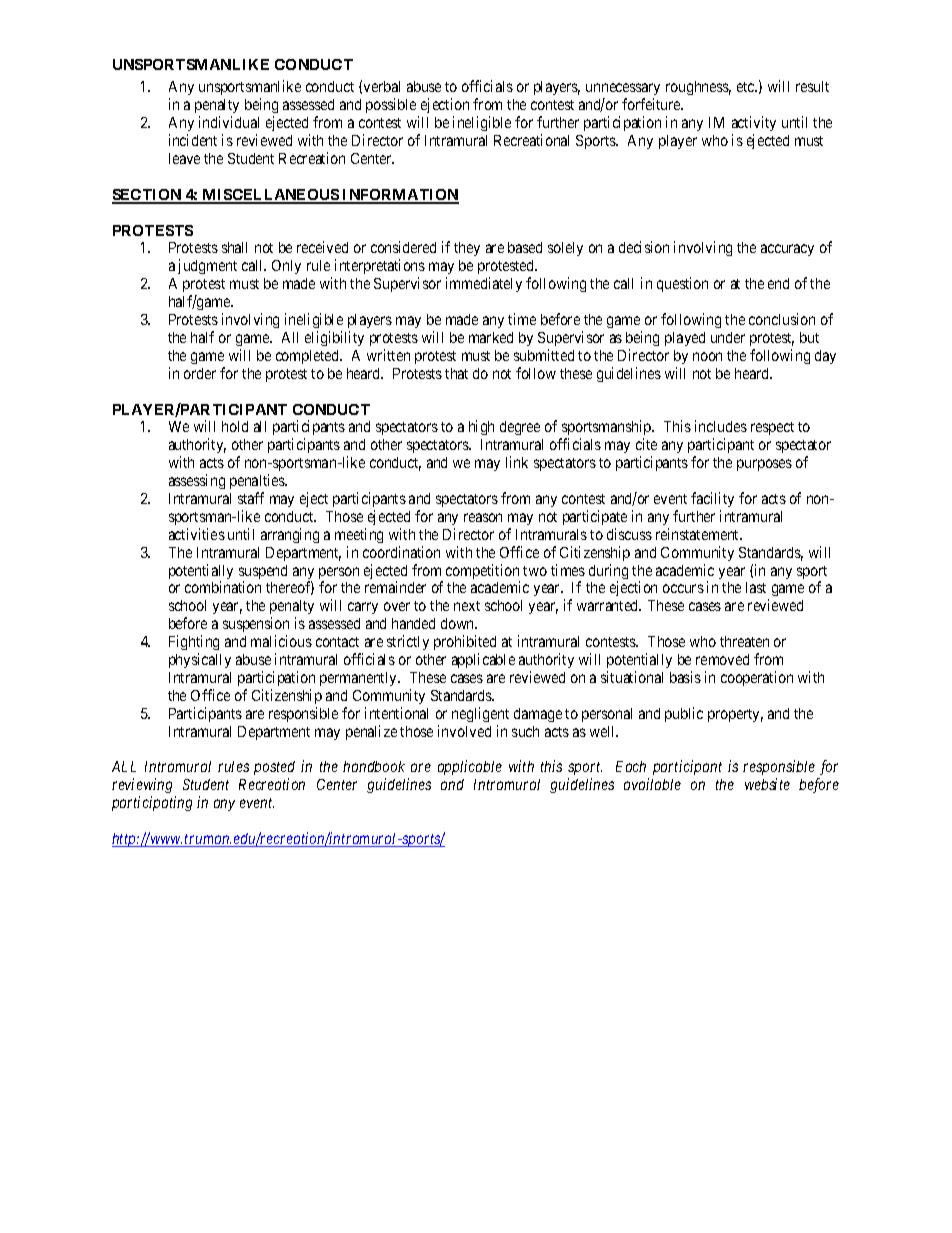 This screenshot has height=1233, width=952. What do you see at coordinates (767, 784) in the screenshot?
I see `website` at bounding box center [767, 784].
